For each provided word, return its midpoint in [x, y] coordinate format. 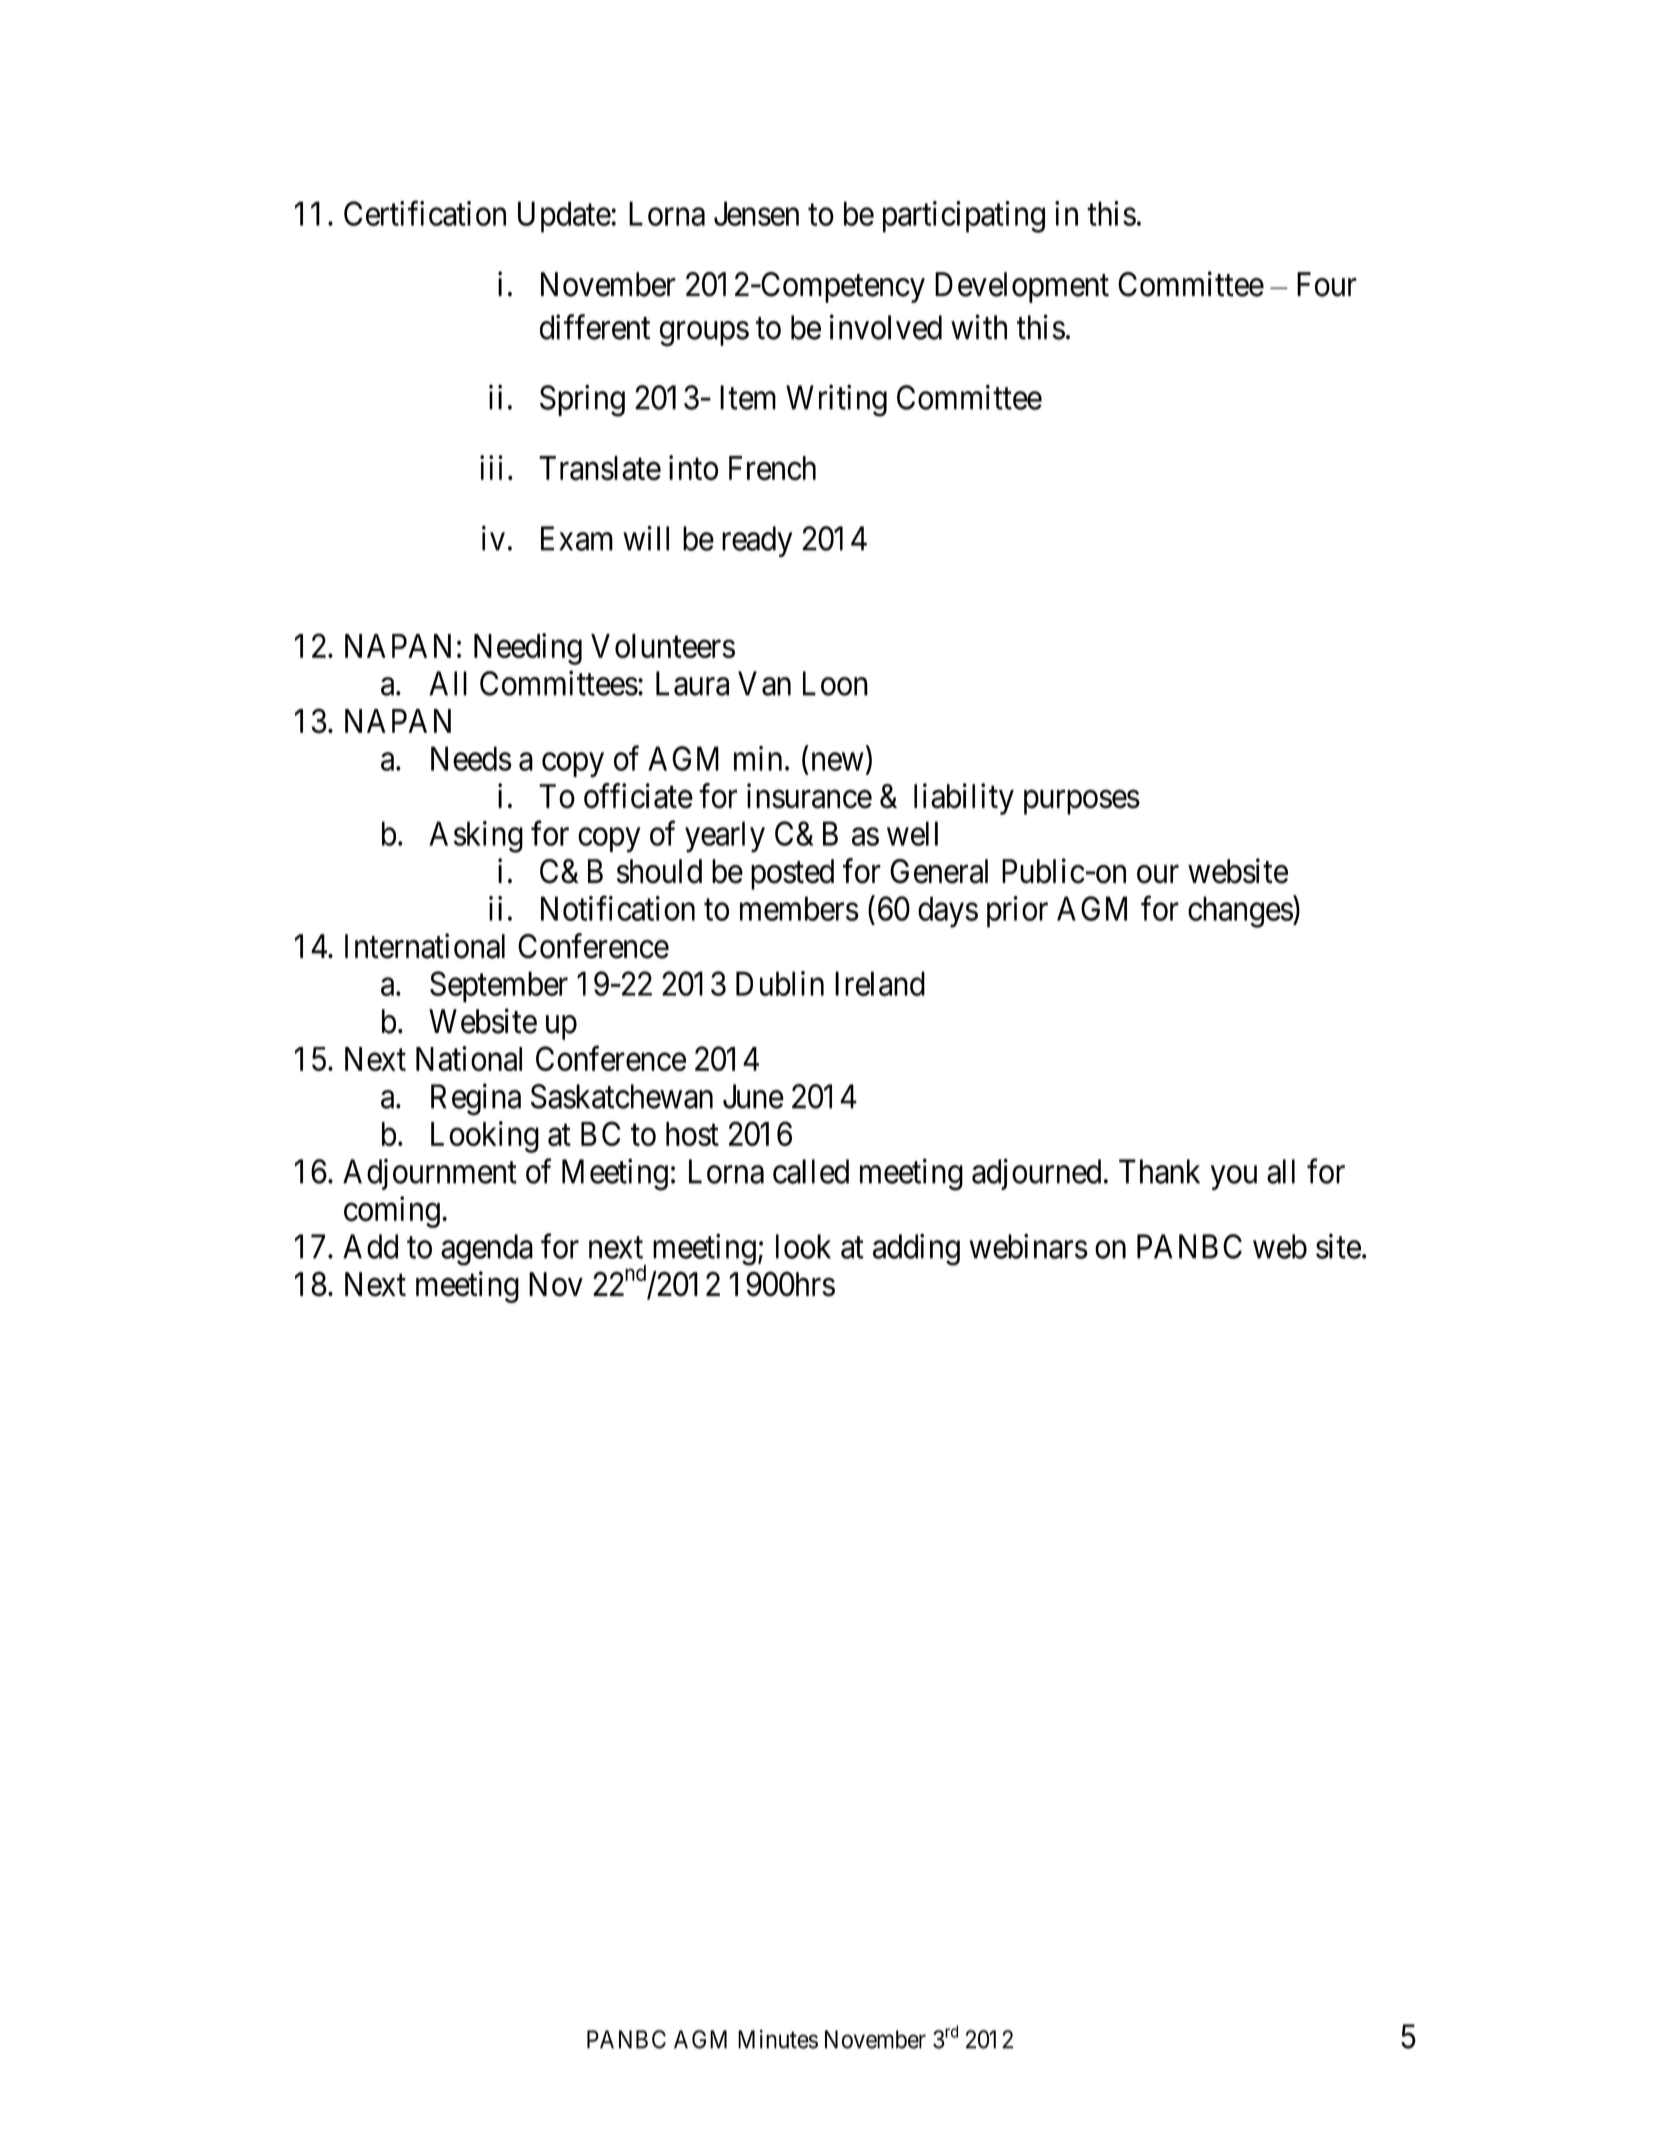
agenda [487, 1250]
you [1234, 1178]
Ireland [880, 983]
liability [964, 799]
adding [916, 1250]
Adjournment [430, 1174]
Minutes [778, 2039]
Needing [528, 649]
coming [392, 1212]
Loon [835, 683]
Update [564, 217]
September [499, 987]
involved [886, 327]
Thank [1159, 1171]
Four [1327, 284]
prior [1017, 912]
